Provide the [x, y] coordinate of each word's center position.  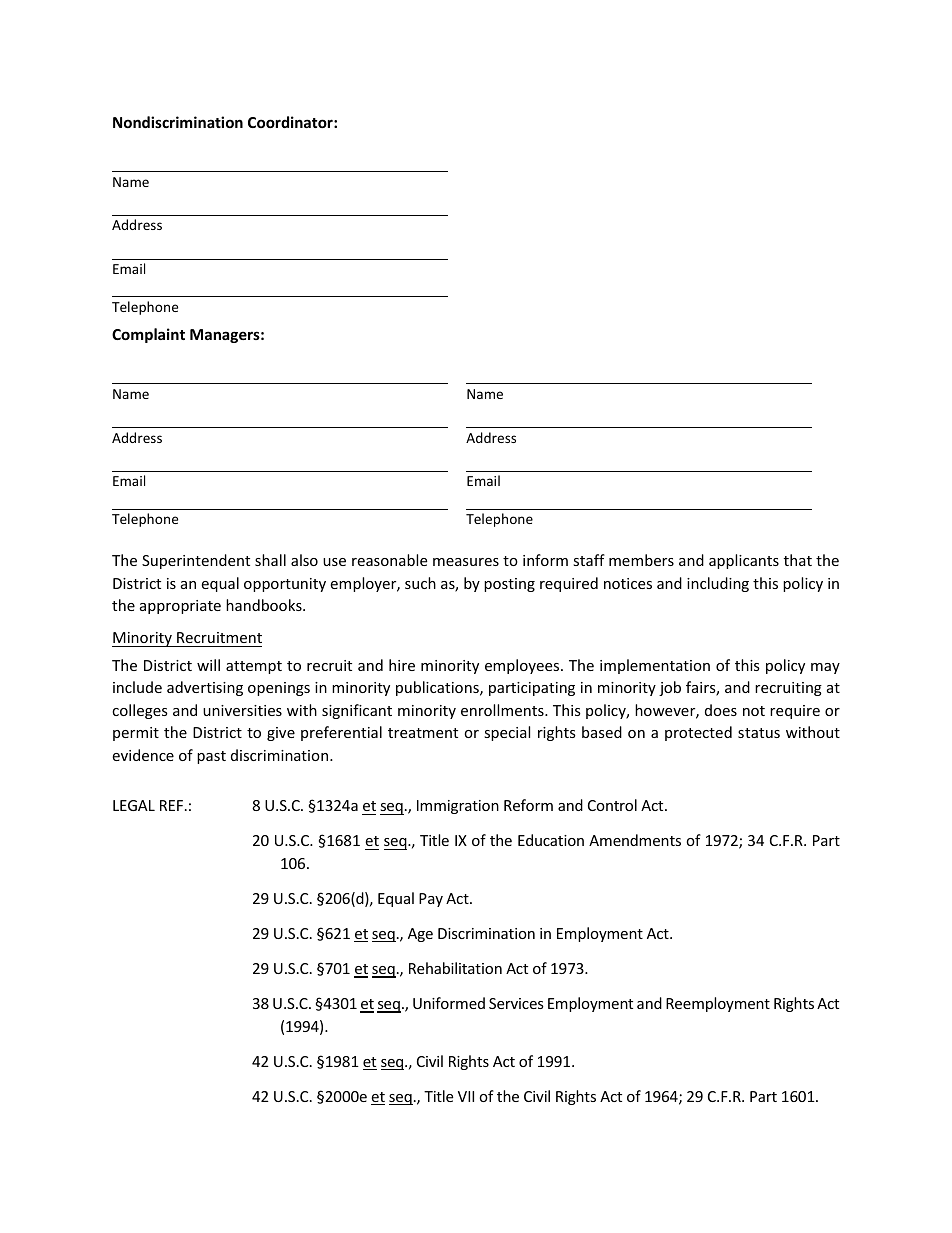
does [721, 710]
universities [242, 710]
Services [516, 1003]
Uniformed [449, 1003]
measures [466, 562]
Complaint [148, 335]
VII [466, 1096]
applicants [744, 561]
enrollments [503, 710]
